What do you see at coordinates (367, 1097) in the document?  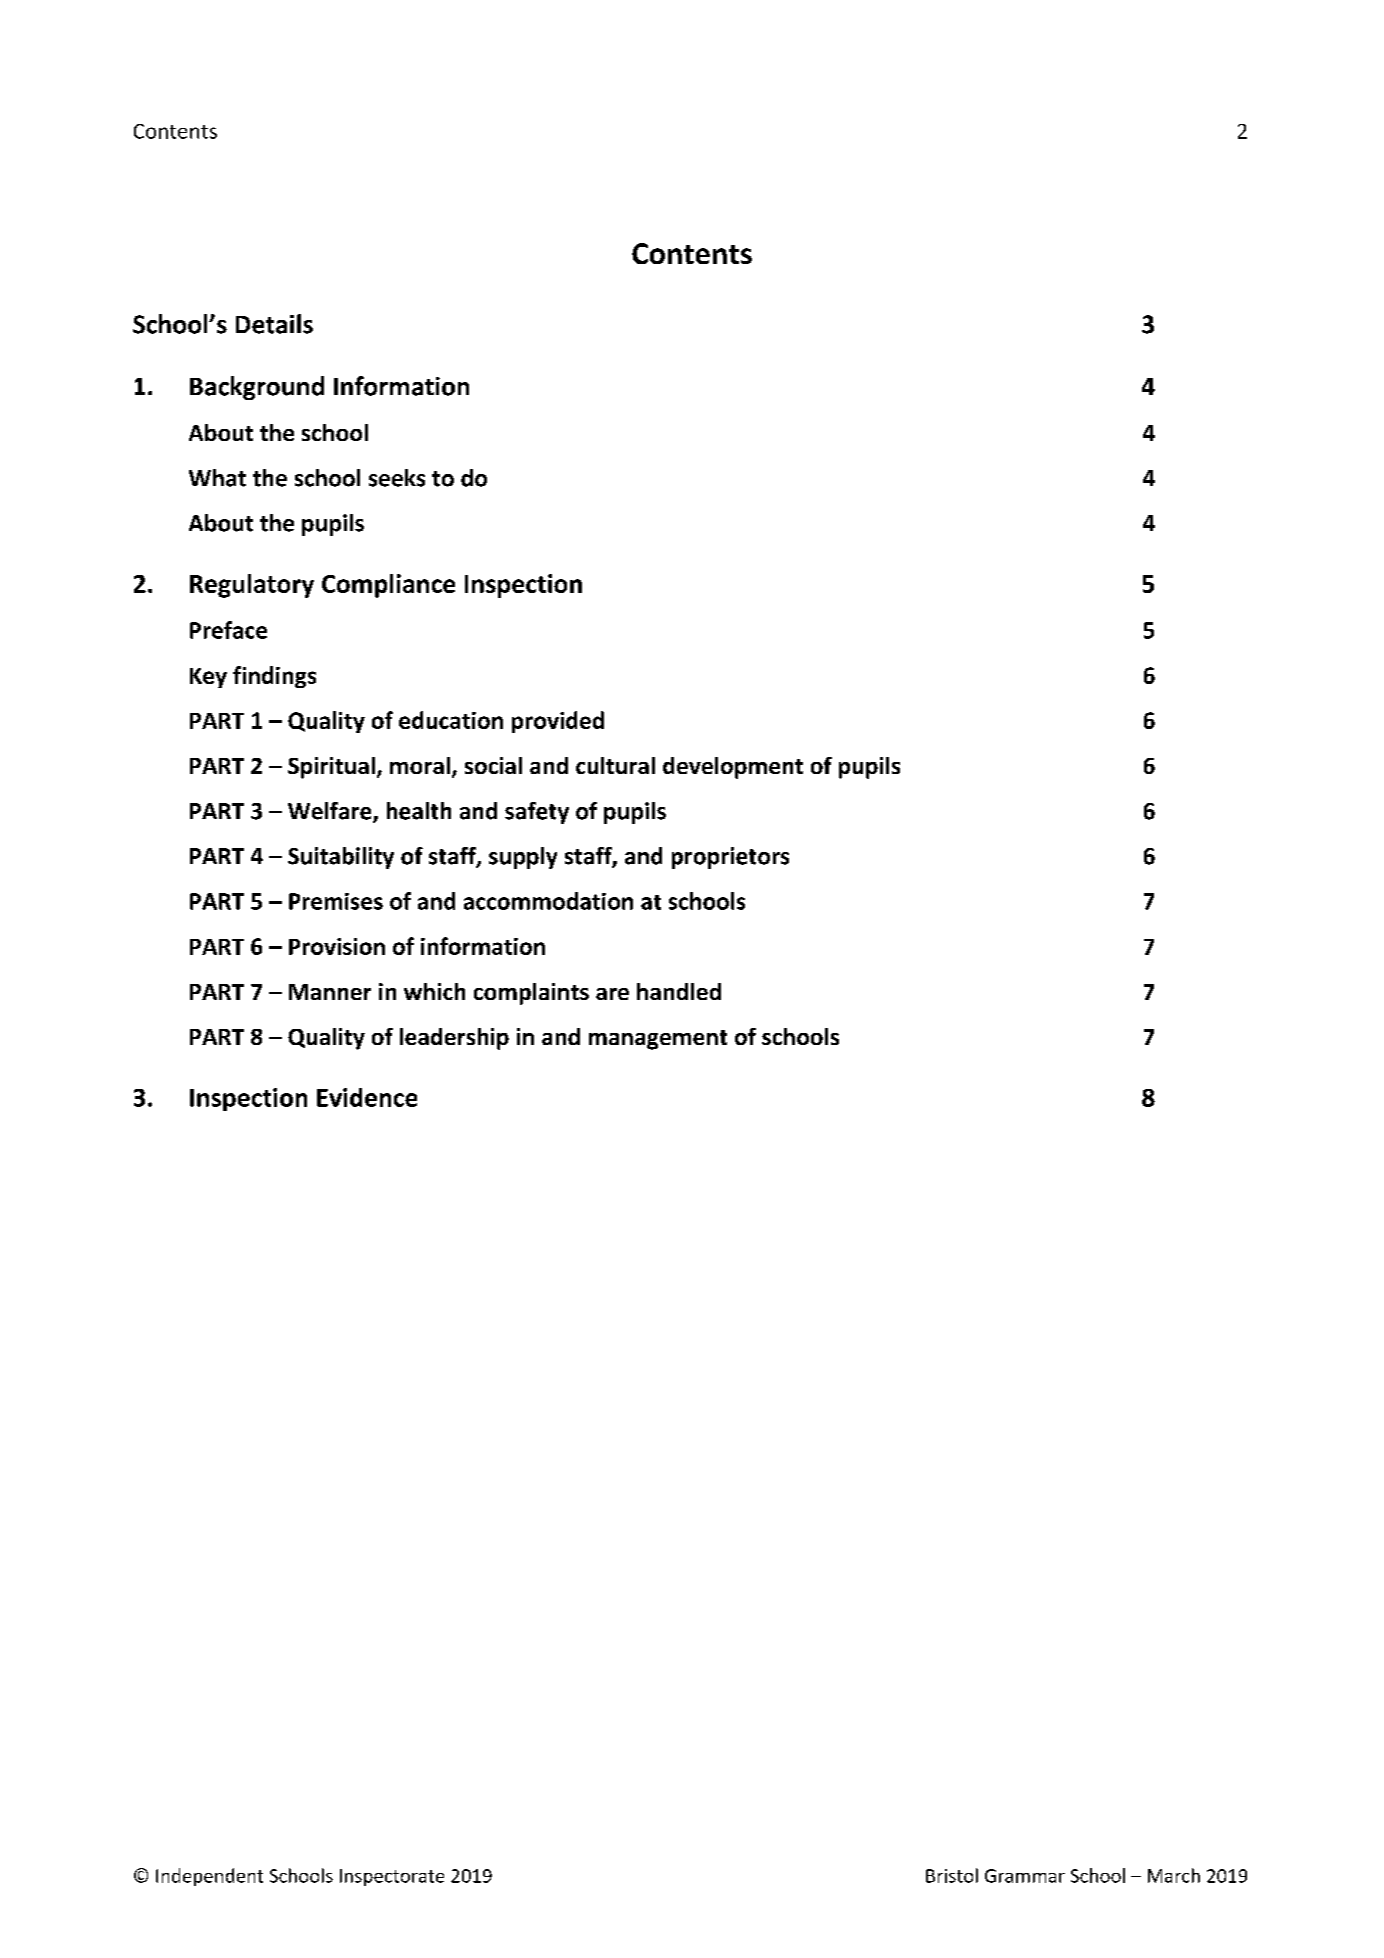 I see `Evidence` at bounding box center [367, 1097].
